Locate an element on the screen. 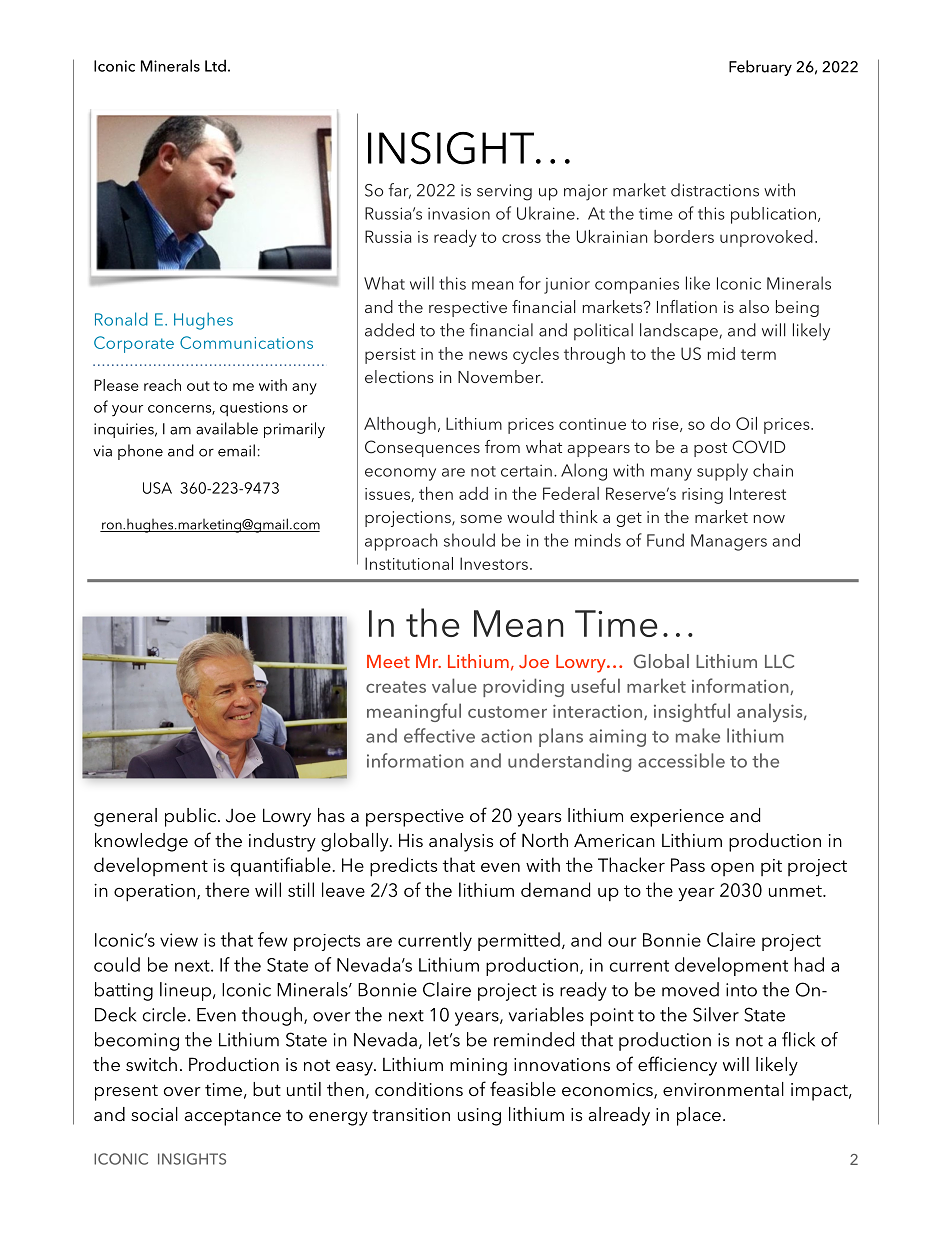 Image resolution: width=952 pixels, height=1233 pixels. serving is located at coordinates (504, 192).
